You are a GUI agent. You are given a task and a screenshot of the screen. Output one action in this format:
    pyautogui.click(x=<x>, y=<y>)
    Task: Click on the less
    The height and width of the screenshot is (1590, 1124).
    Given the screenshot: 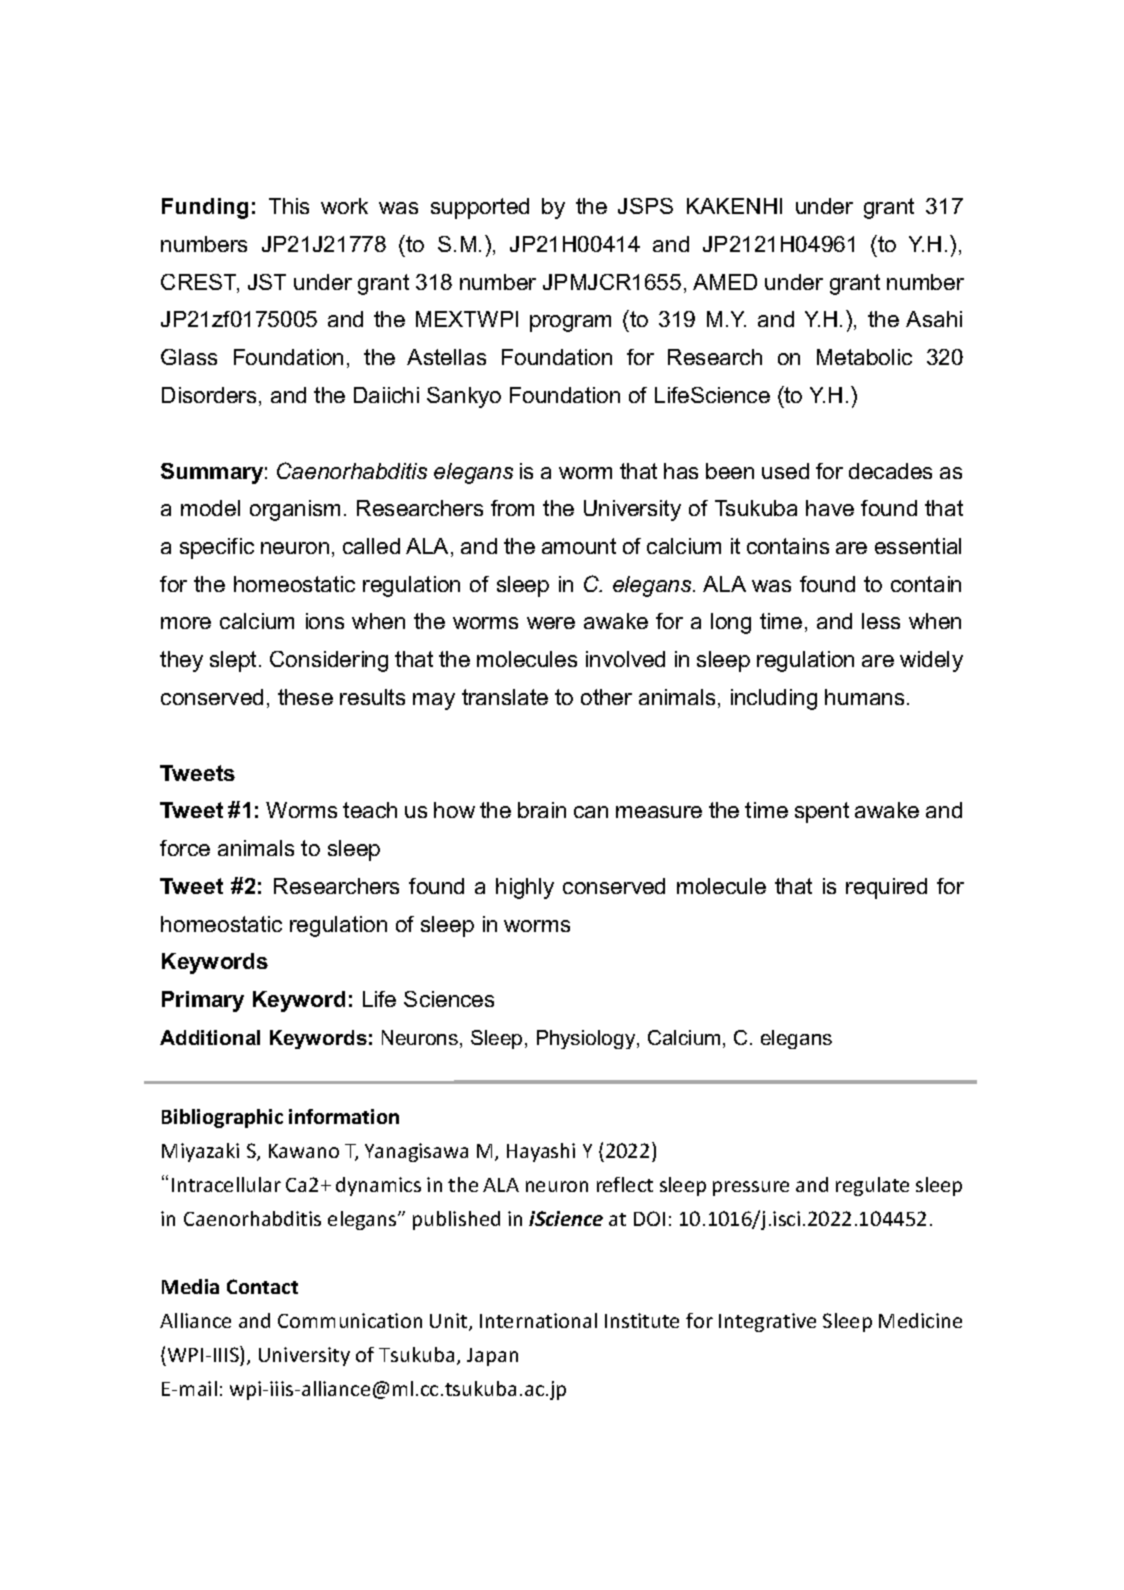 What is the action you would take?
    pyautogui.click(x=881, y=621)
